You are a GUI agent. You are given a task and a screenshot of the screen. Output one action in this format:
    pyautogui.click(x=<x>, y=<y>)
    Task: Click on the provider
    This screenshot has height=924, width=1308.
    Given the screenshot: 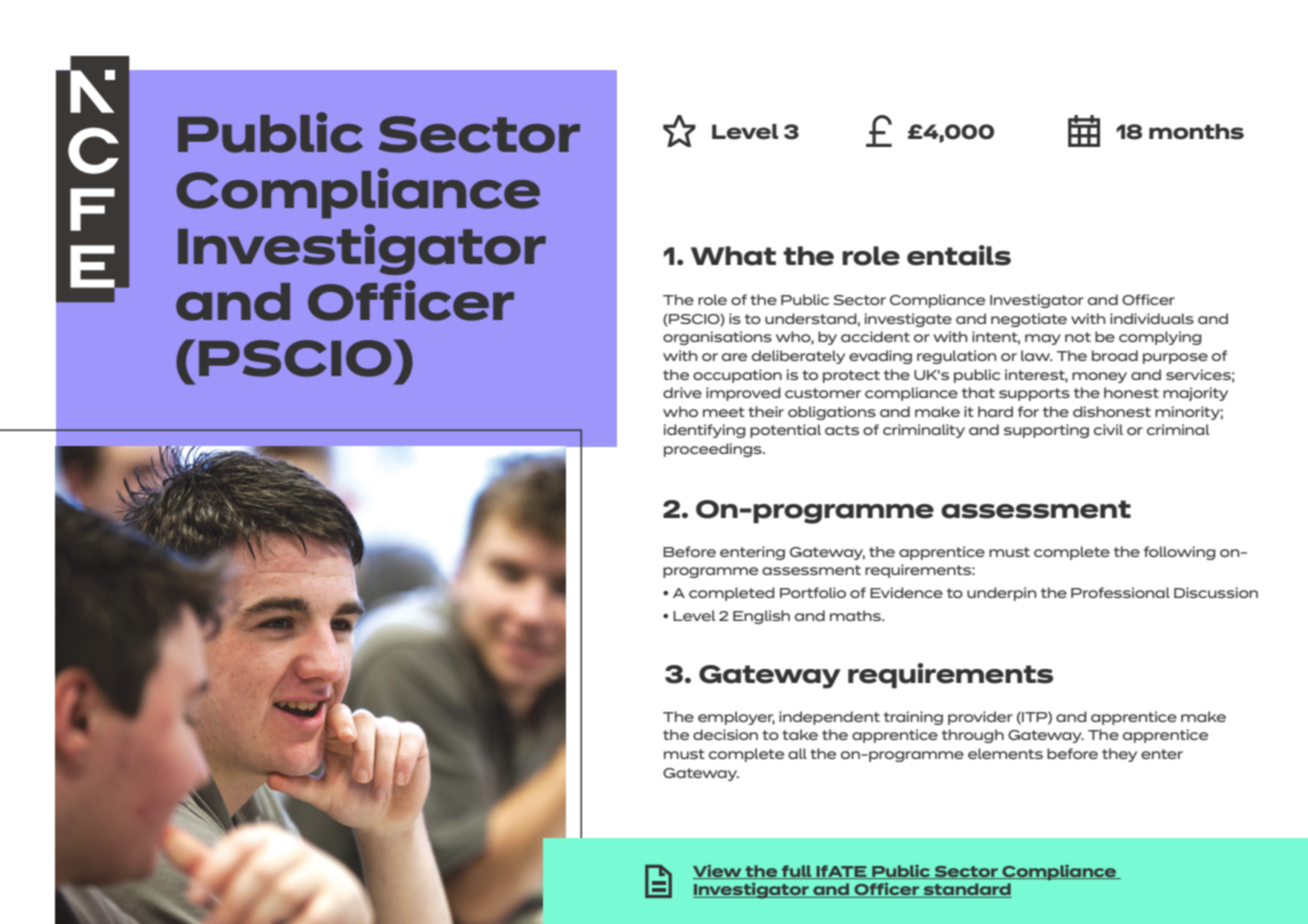 What is the action you would take?
    pyautogui.click(x=980, y=718)
